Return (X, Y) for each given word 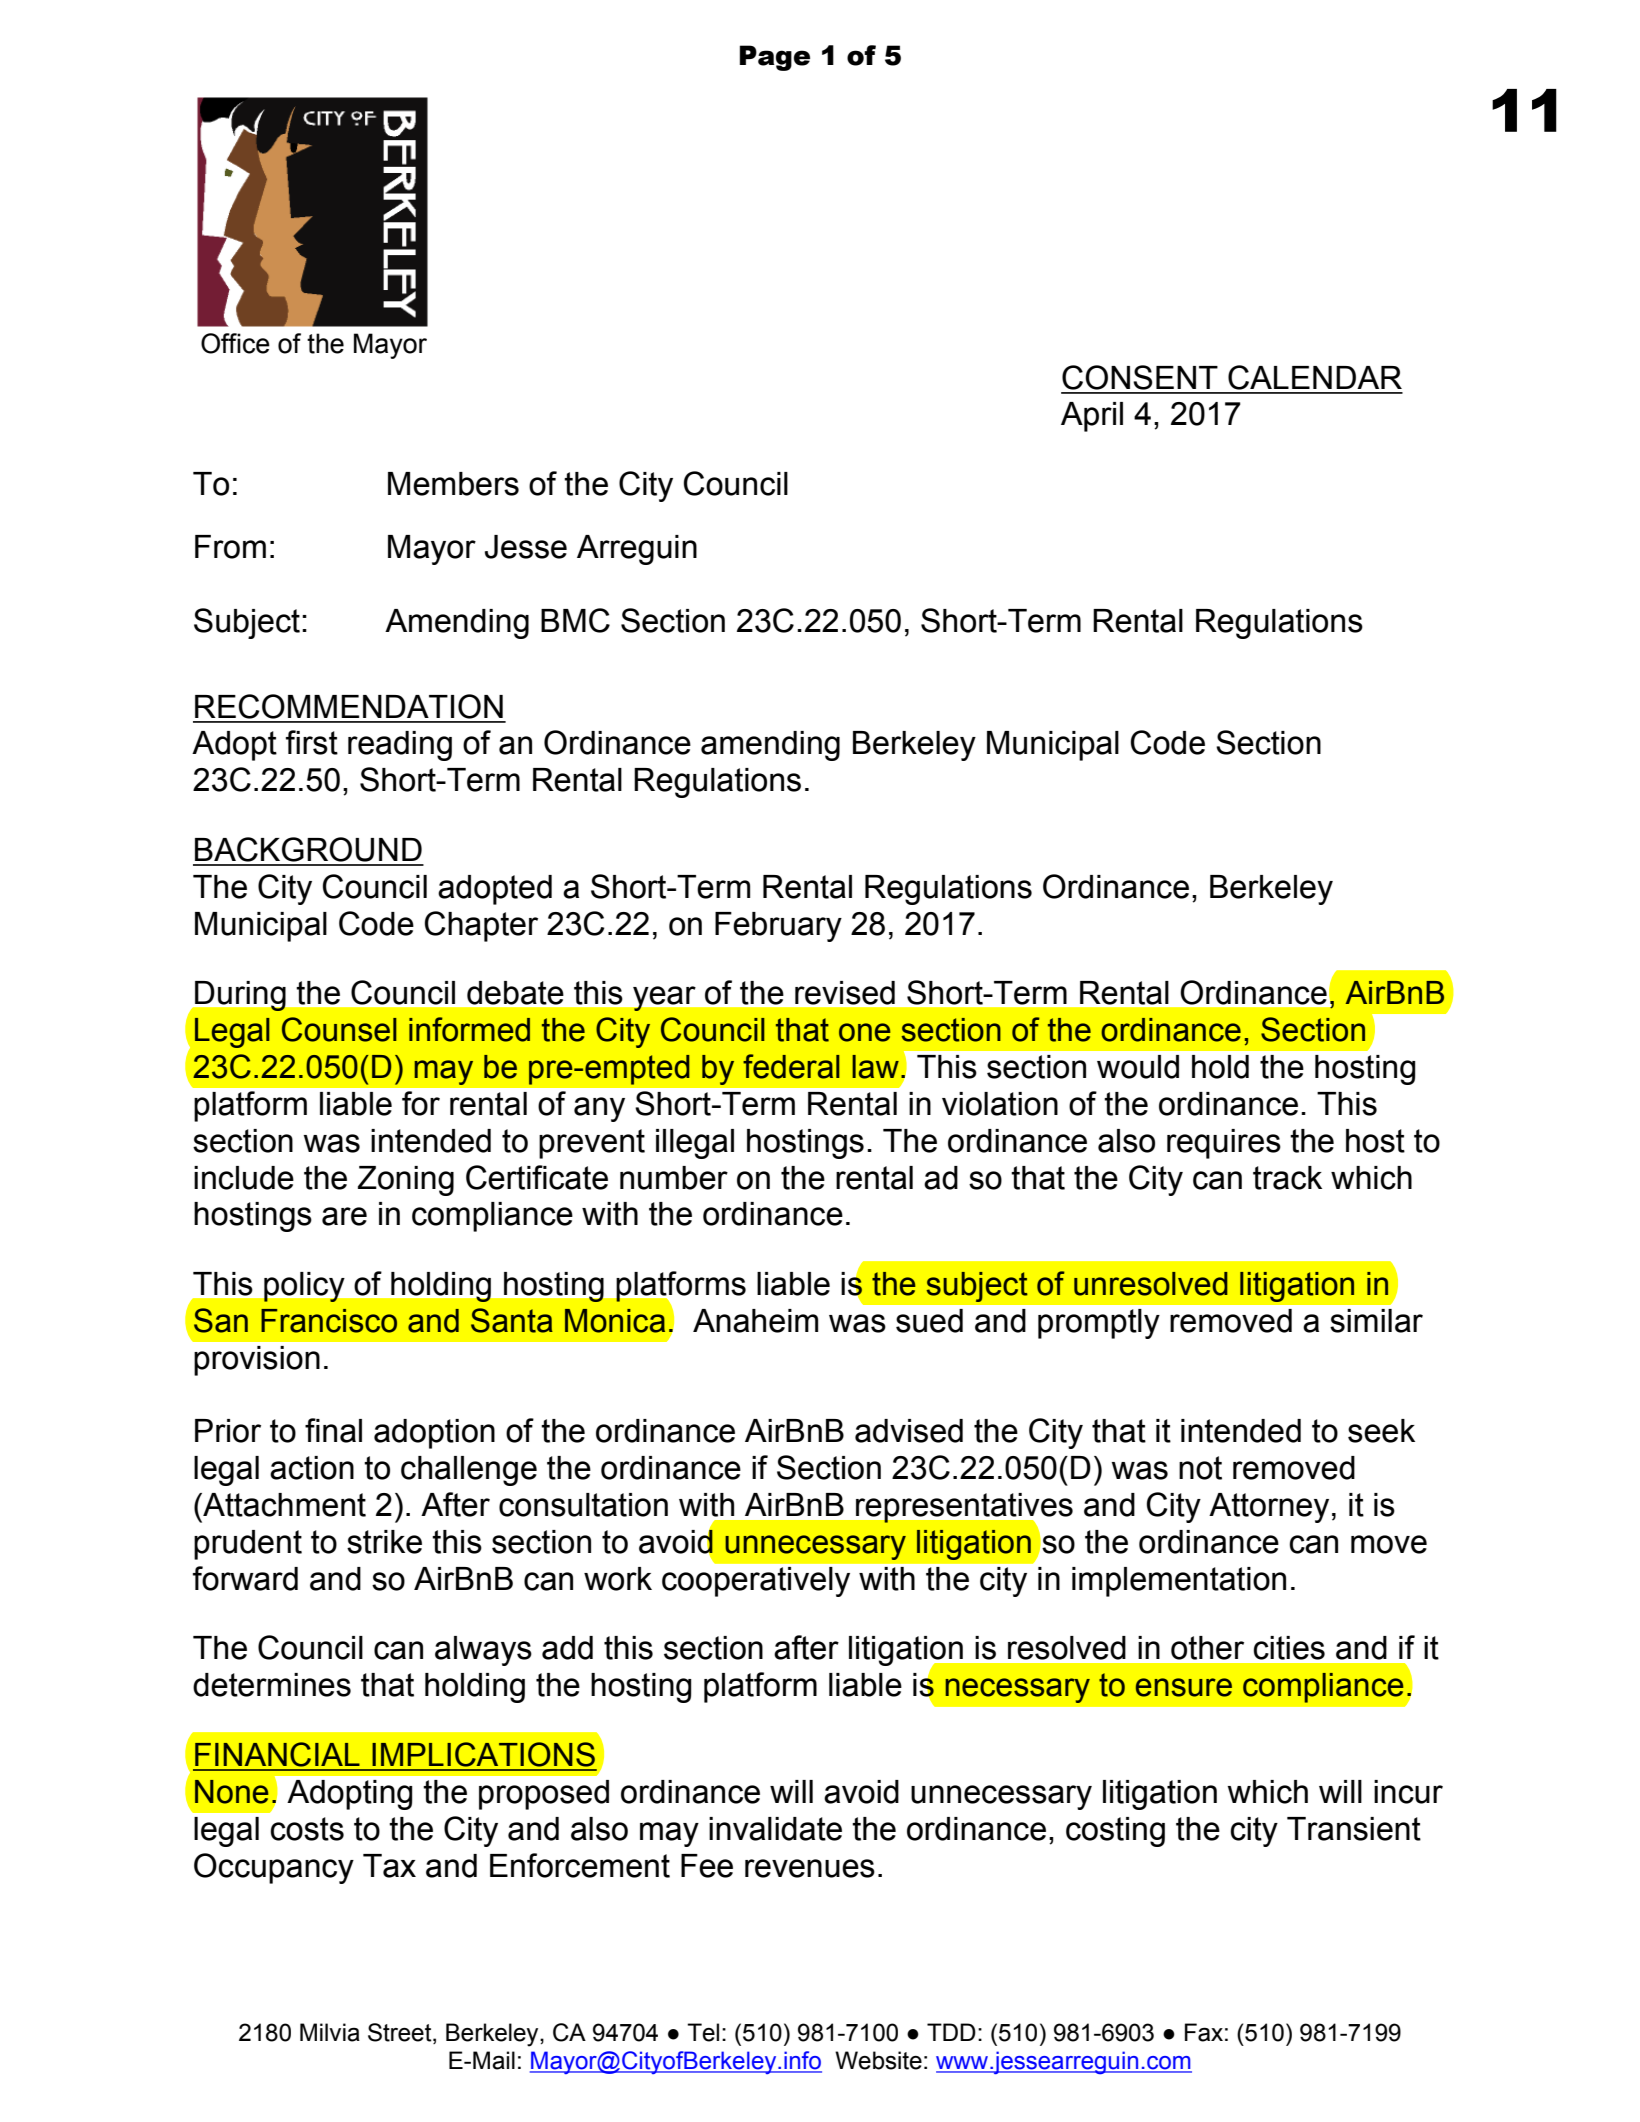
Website (878, 2060)
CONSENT (1140, 377)
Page (775, 58)
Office (235, 343)
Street (401, 2033)
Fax (1204, 2032)
